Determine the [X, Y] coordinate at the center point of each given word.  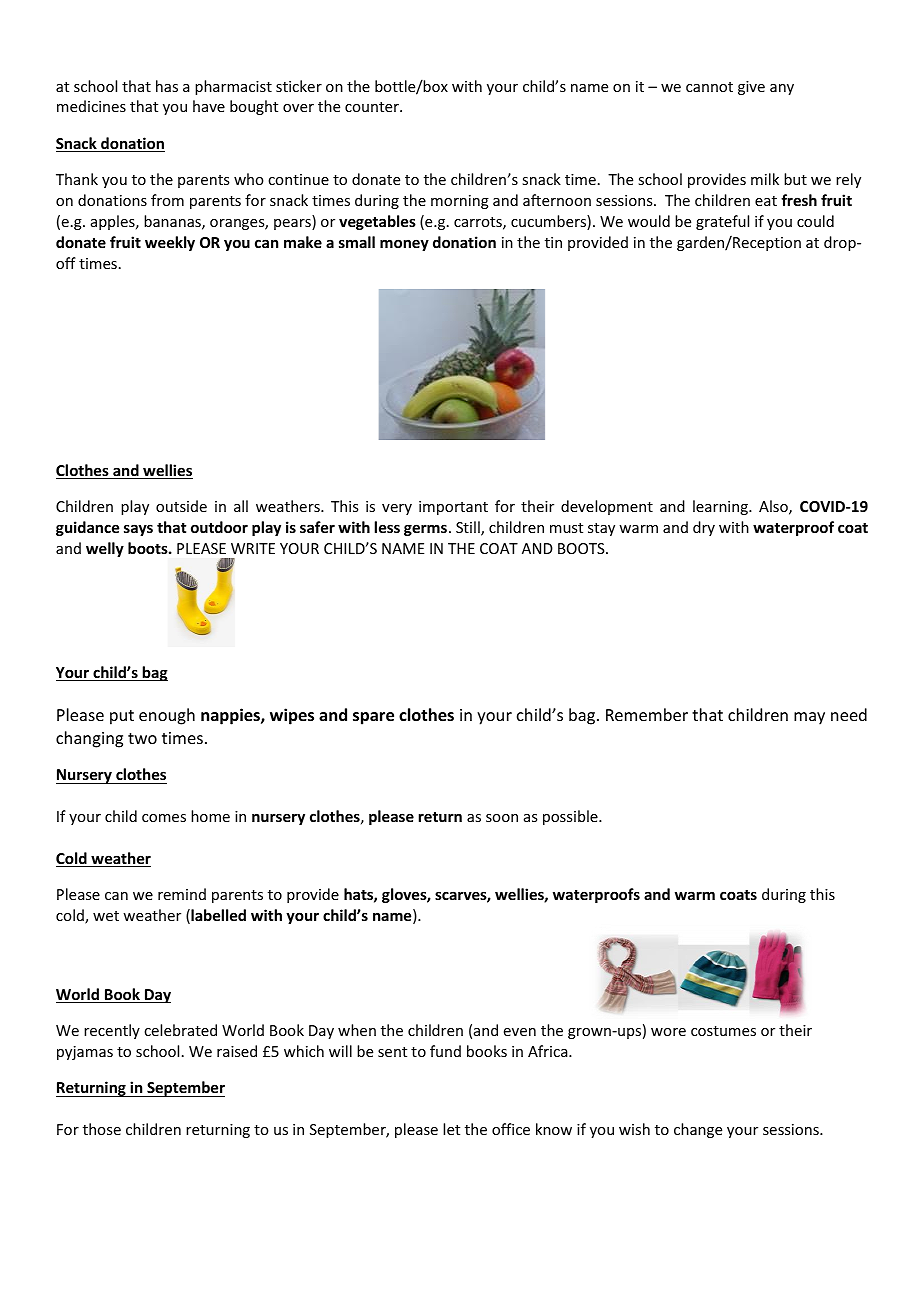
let [451, 1129]
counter [373, 107]
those [102, 1129]
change [698, 1130]
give [751, 88]
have [209, 106]
